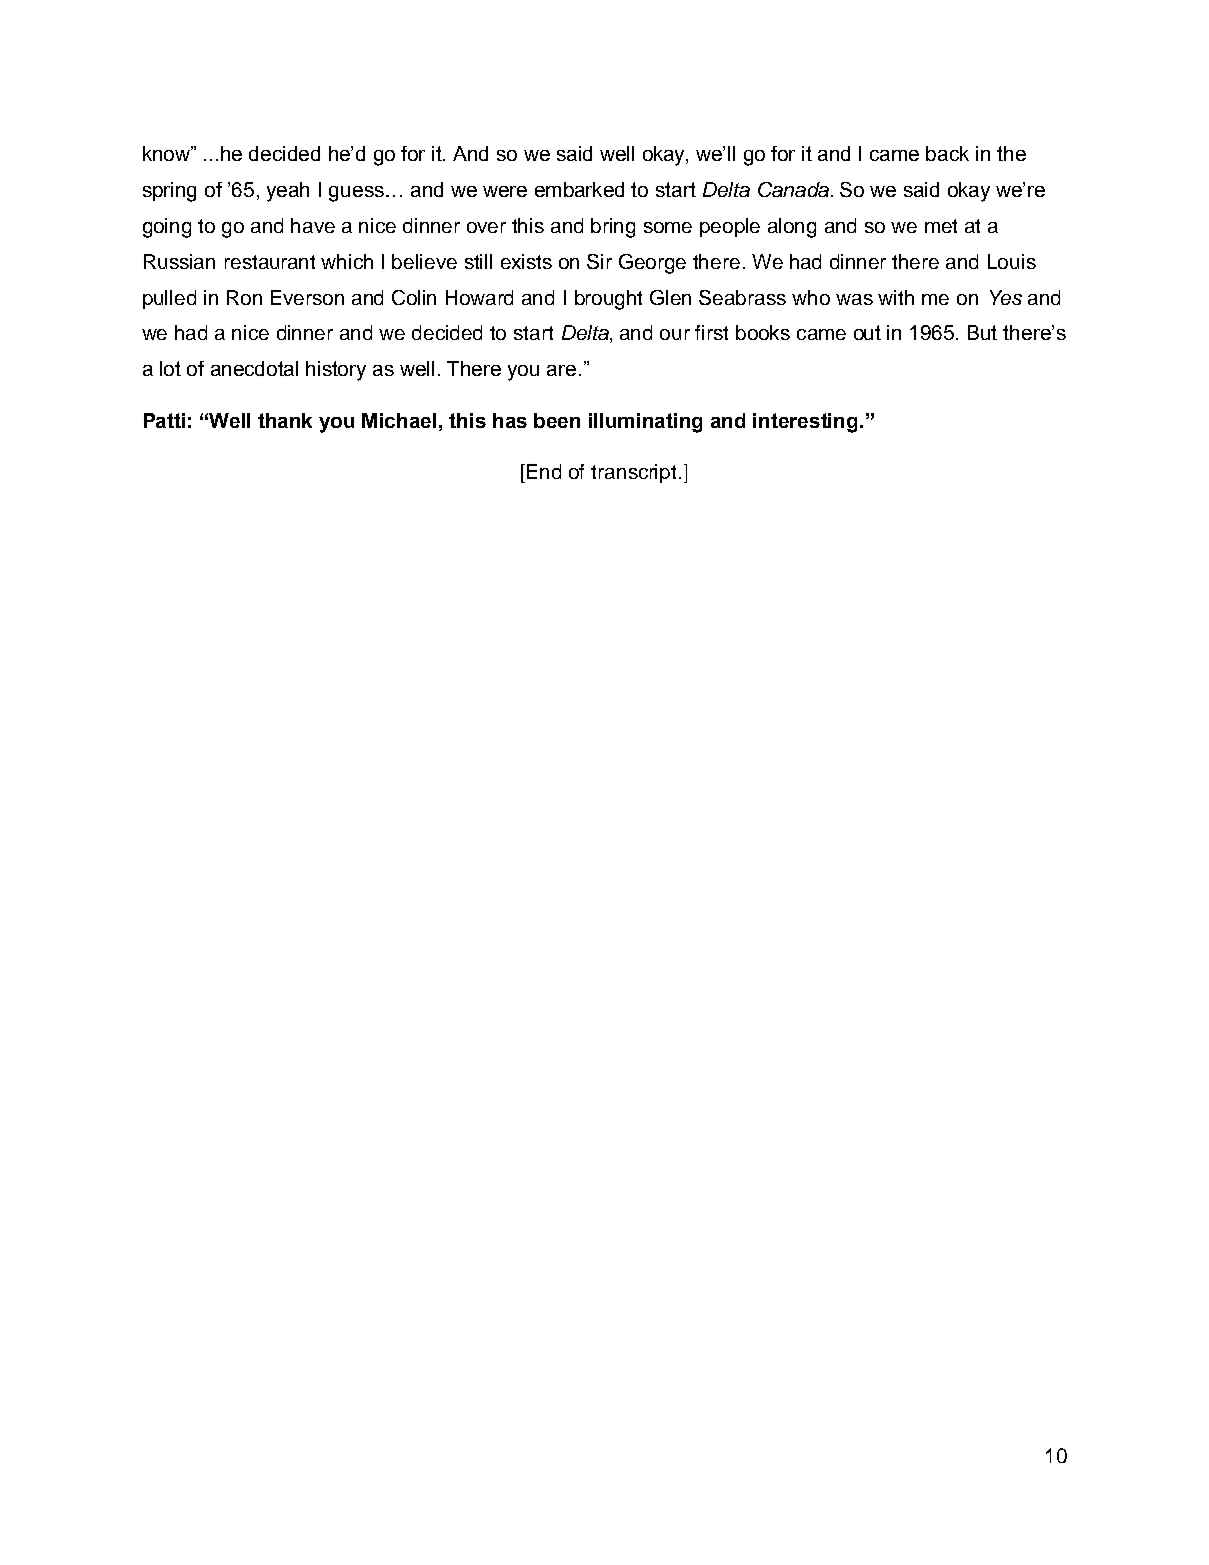 This screenshot has width=1209, height=1565. I want to click on back, so click(947, 153).
